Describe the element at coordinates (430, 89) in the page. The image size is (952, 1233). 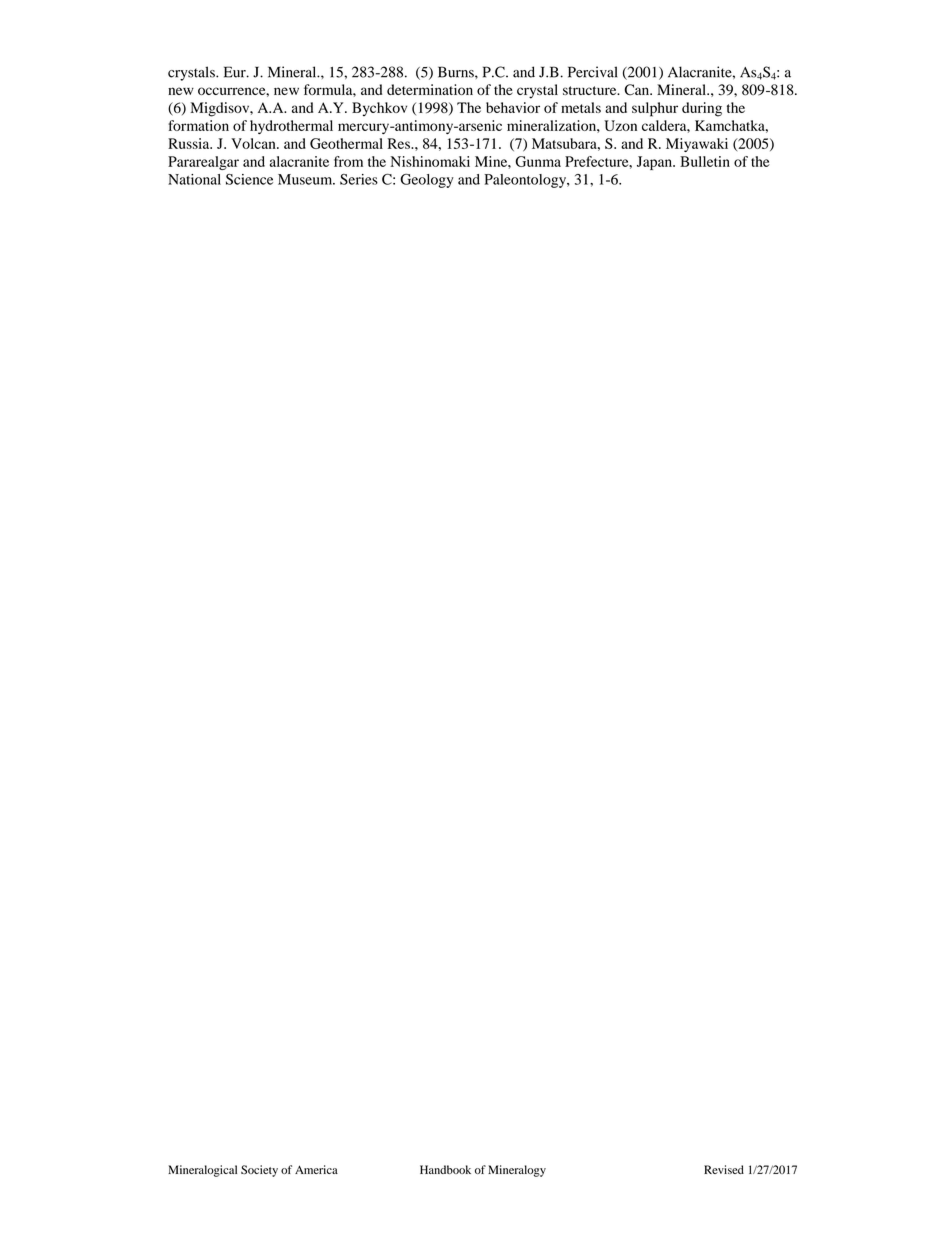
I see `determination` at that location.
